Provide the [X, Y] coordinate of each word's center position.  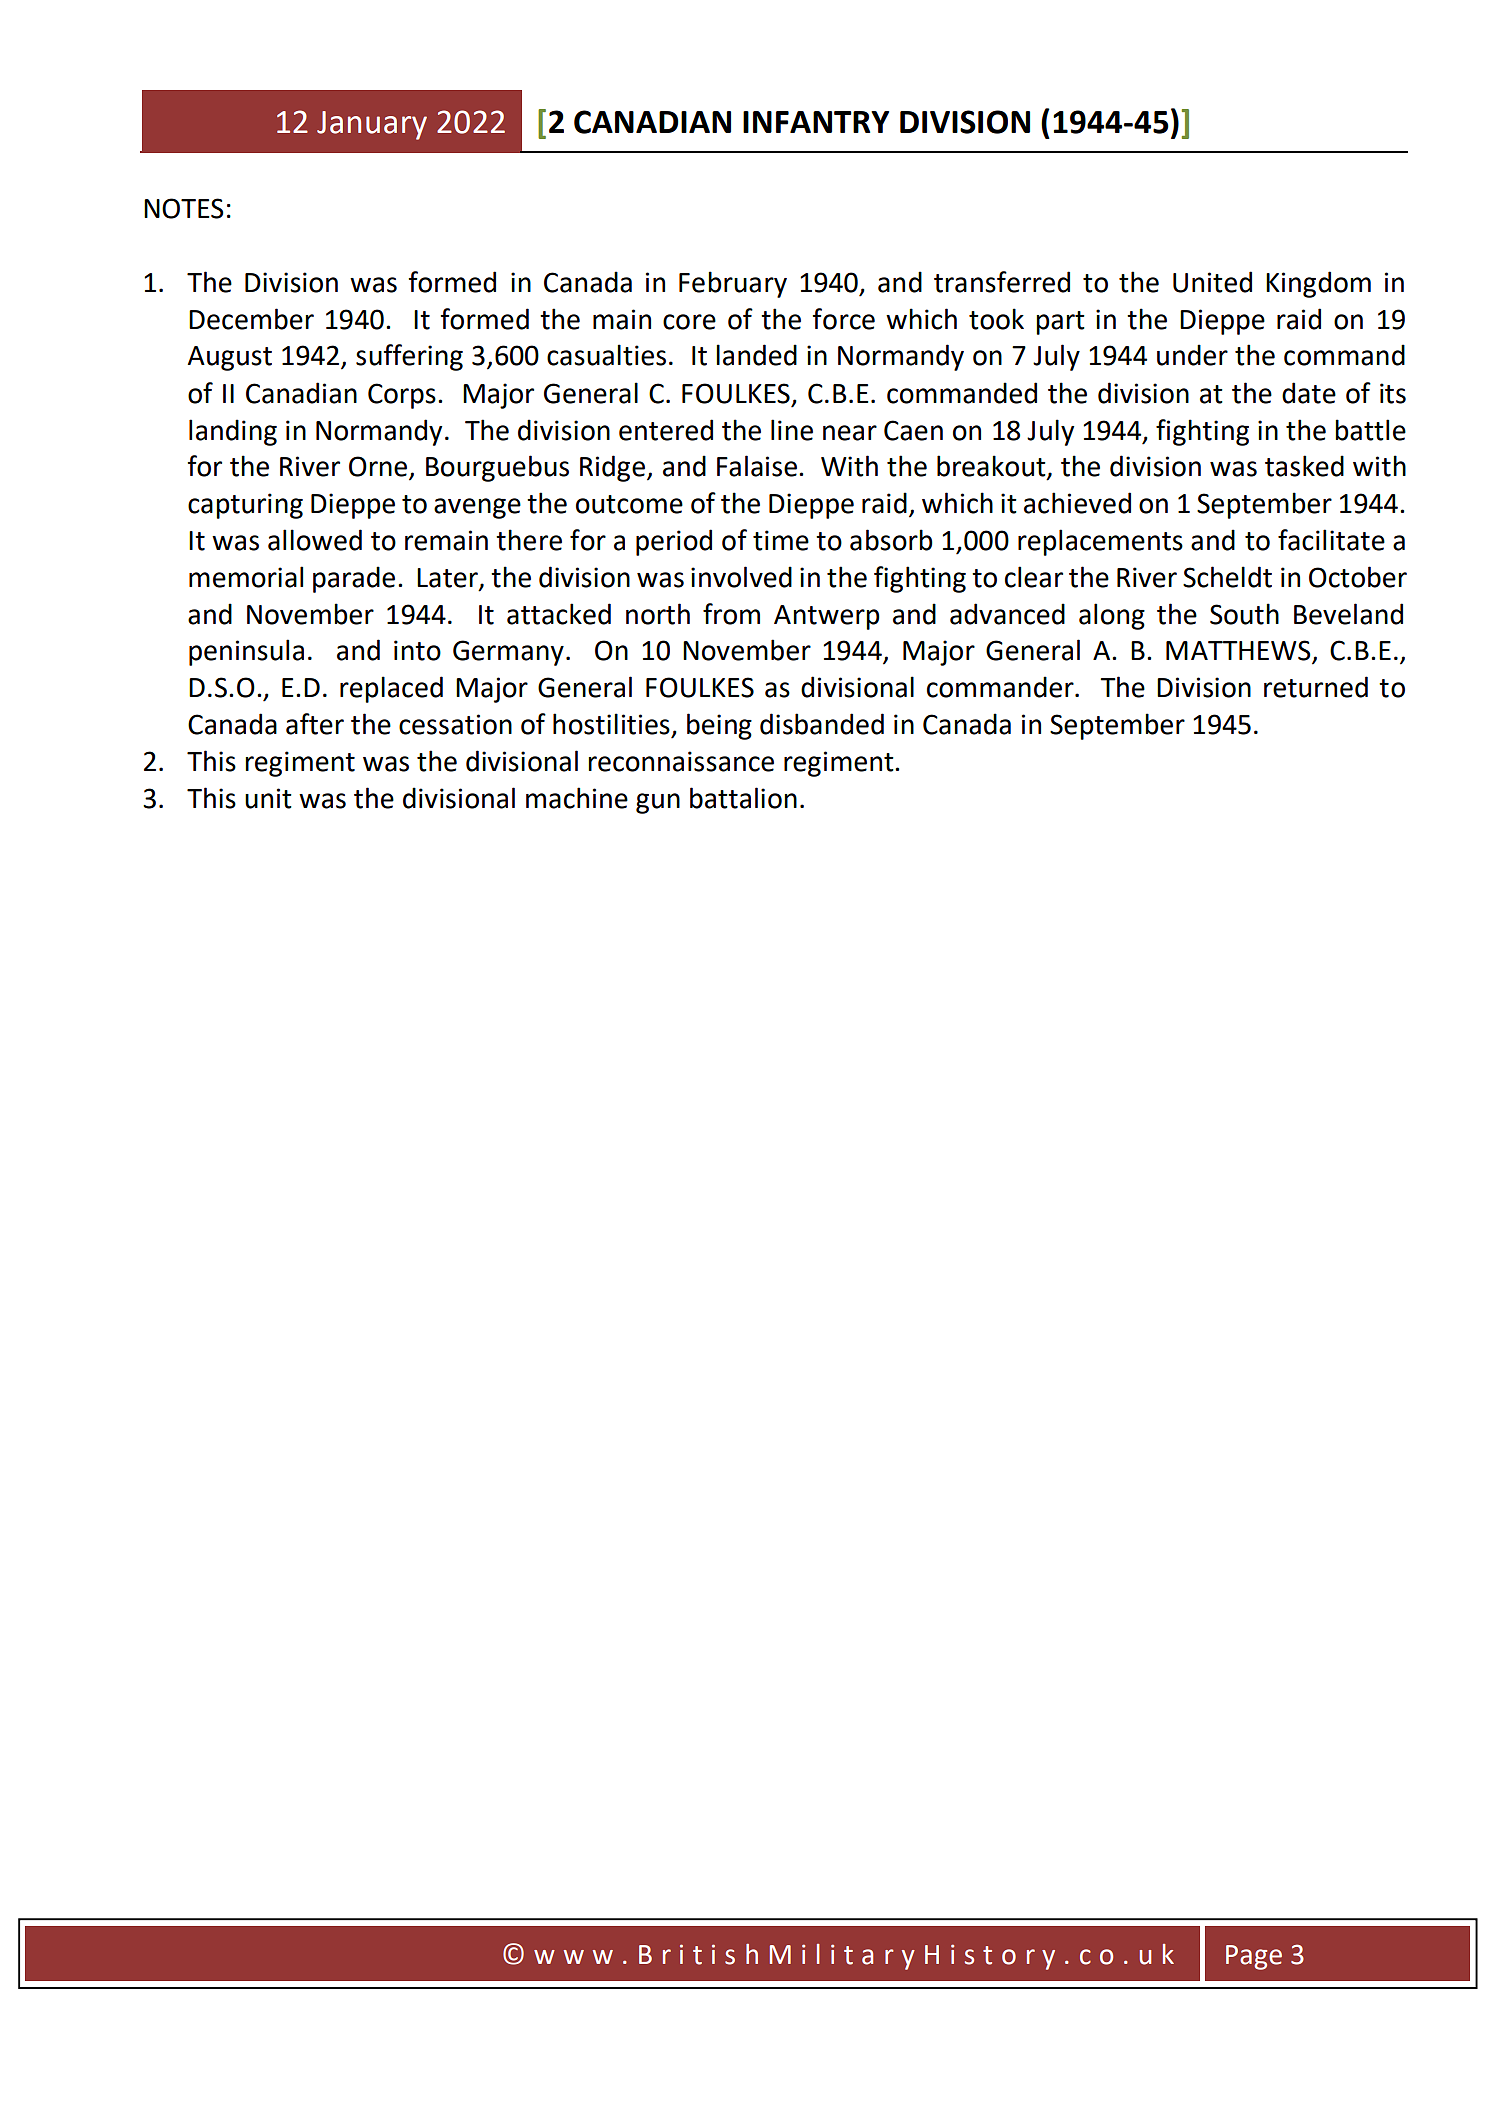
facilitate [1331, 540]
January [372, 125]
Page [1254, 1957]
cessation [455, 724]
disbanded [822, 724]
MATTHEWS [1239, 651]
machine [577, 798]
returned [1316, 687]
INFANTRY [816, 122]
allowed [315, 540]
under [1192, 355]
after [315, 724]
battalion [743, 798]
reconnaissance [681, 761]
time [781, 540]
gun [658, 803]
